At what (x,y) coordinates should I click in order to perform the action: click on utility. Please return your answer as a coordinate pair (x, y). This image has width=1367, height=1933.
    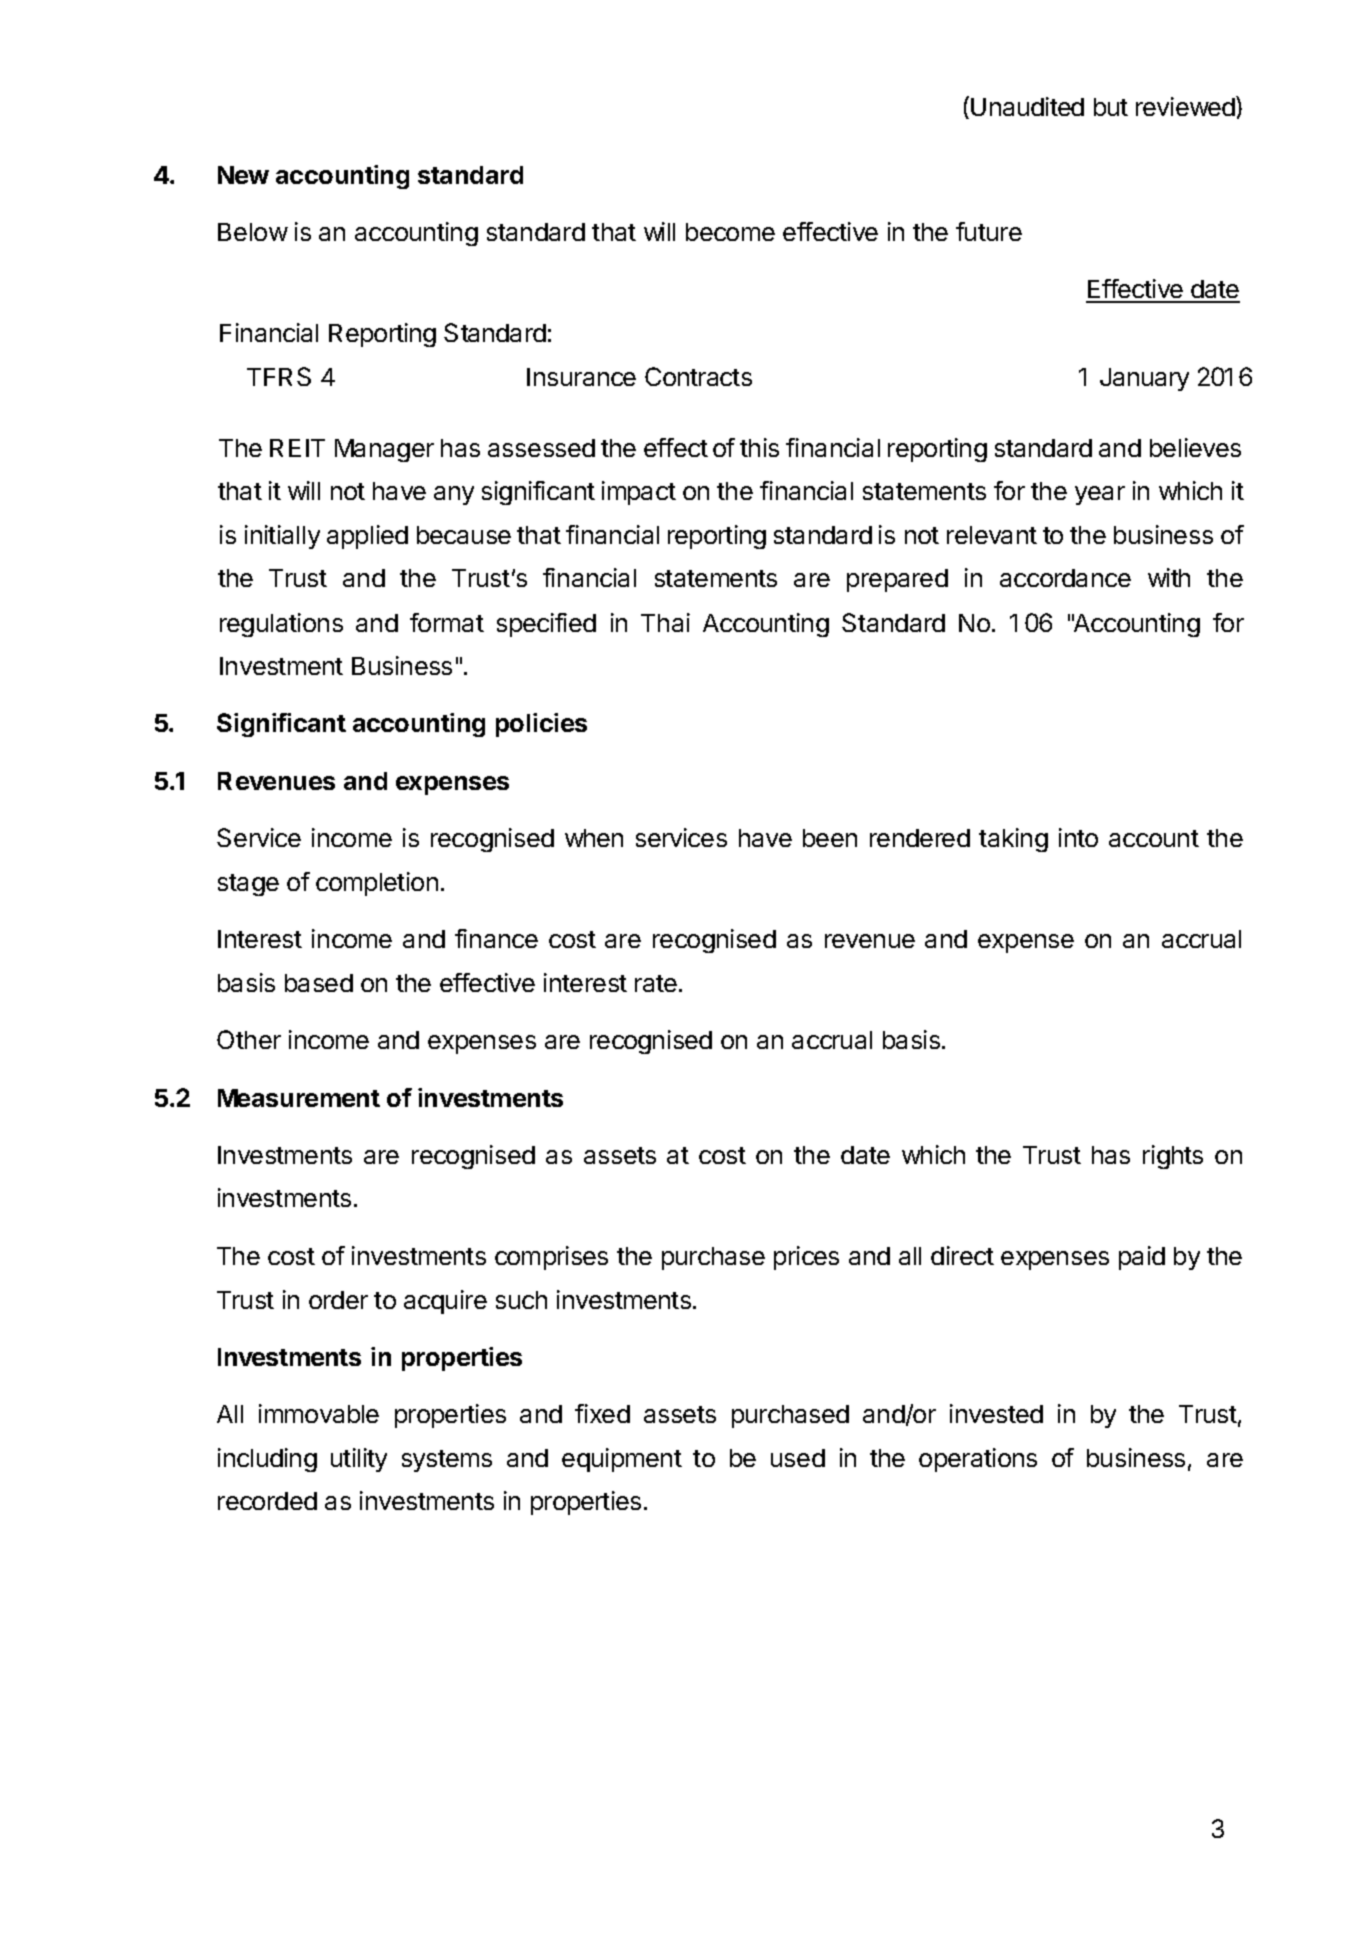
    Looking at the image, I should click on (359, 1460).
